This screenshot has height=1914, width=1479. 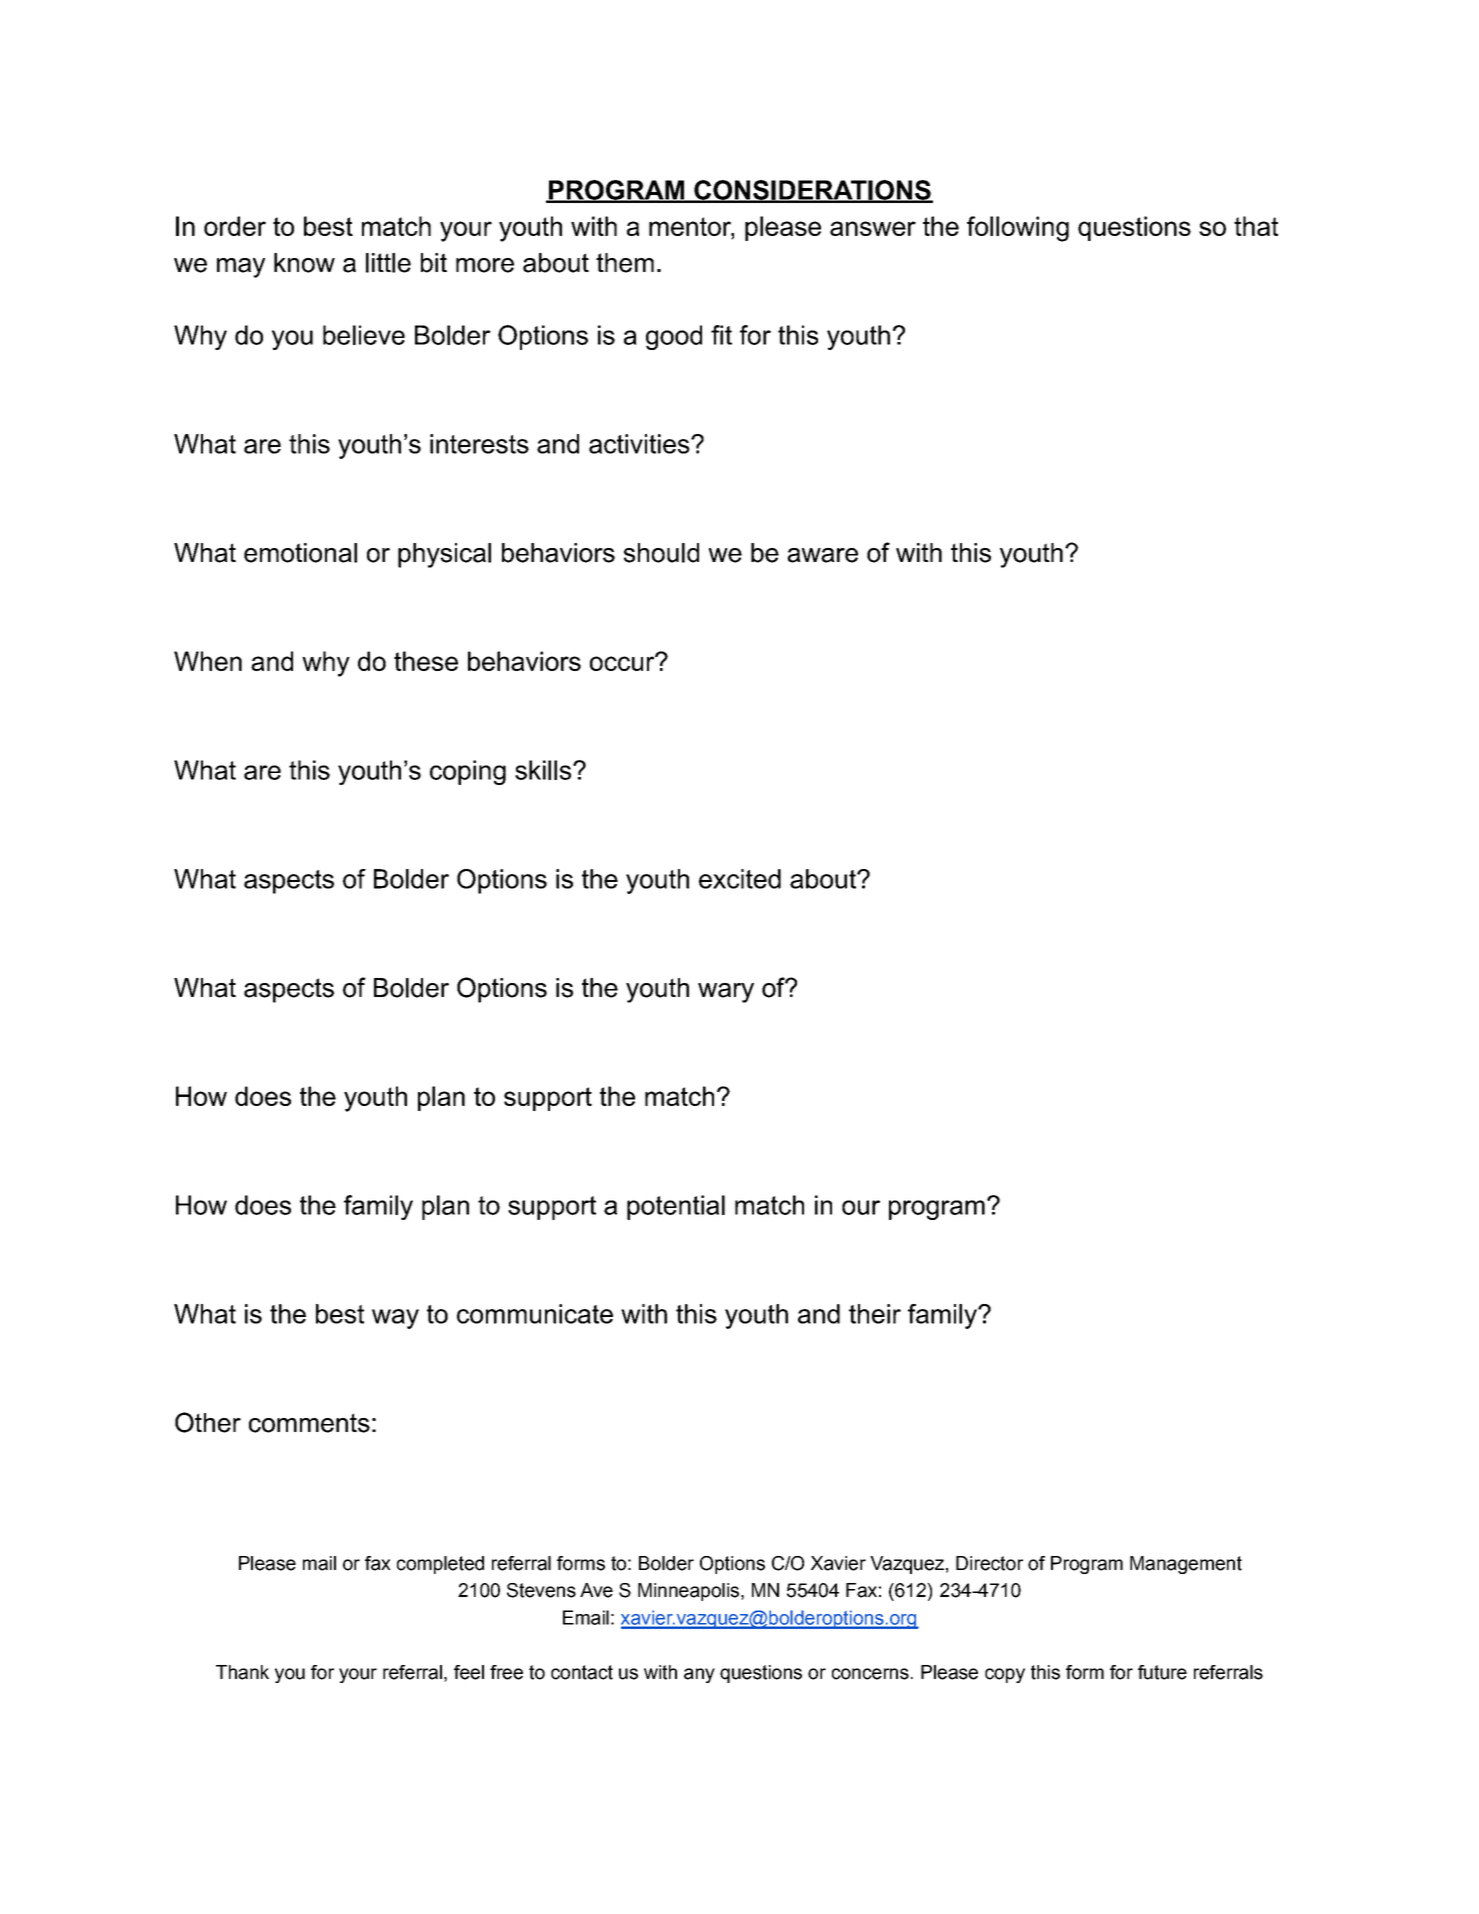 What do you see at coordinates (690, 1592) in the screenshot?
I see `Minneapolis` at bounding box center [690, 1592].
